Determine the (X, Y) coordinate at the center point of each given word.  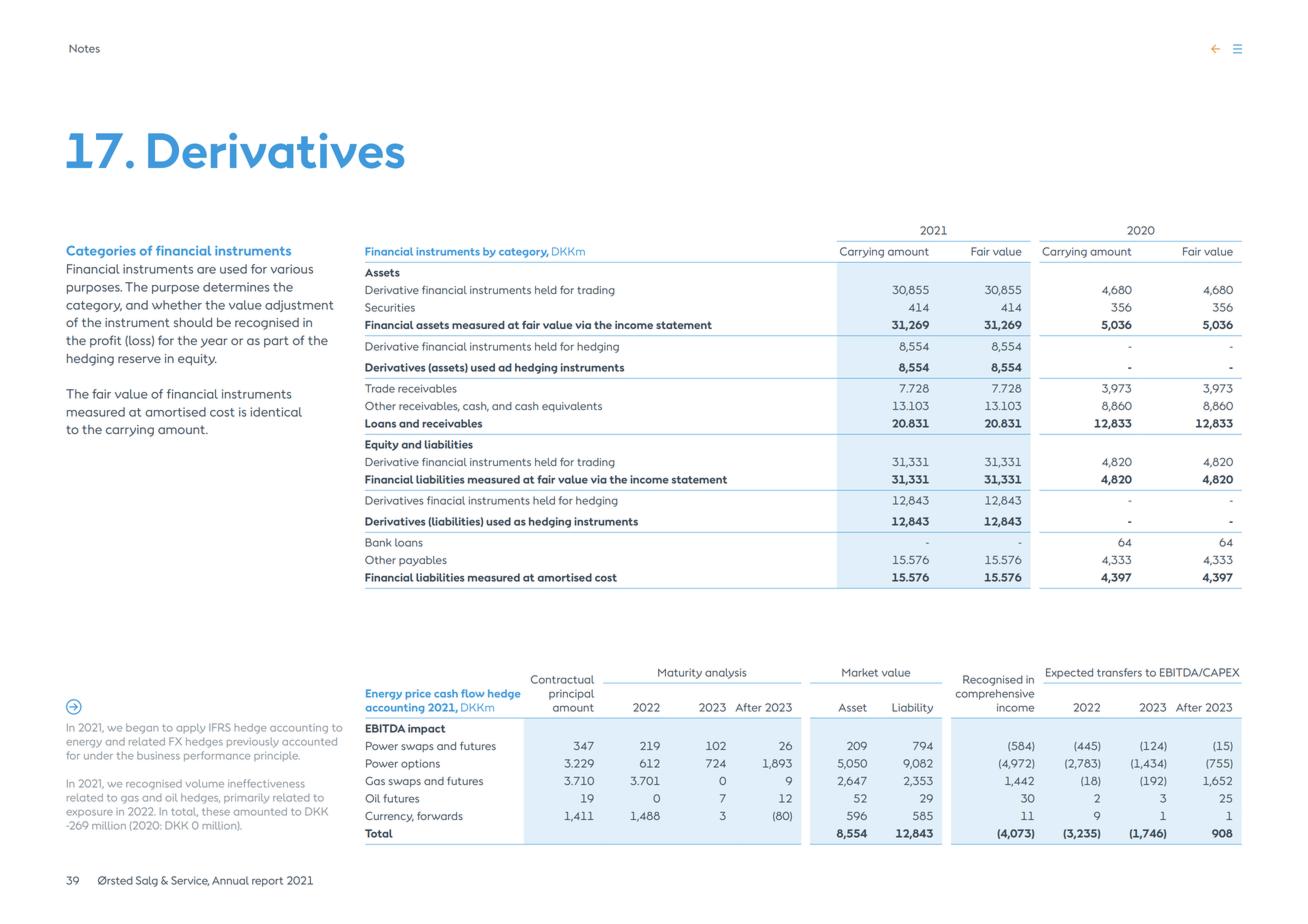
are (206, 270)
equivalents (572, 407)
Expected (1069, 673)
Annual (230, 880)
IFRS (220, 727)
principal (571, 694)
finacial (446, 500)
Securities (390, 307)
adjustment (299, 306)
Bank (378, 542)
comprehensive (995, 694)
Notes (84, 48)
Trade (380, 388)
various (291, 269)
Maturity (680, 673)
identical (276, 412)
